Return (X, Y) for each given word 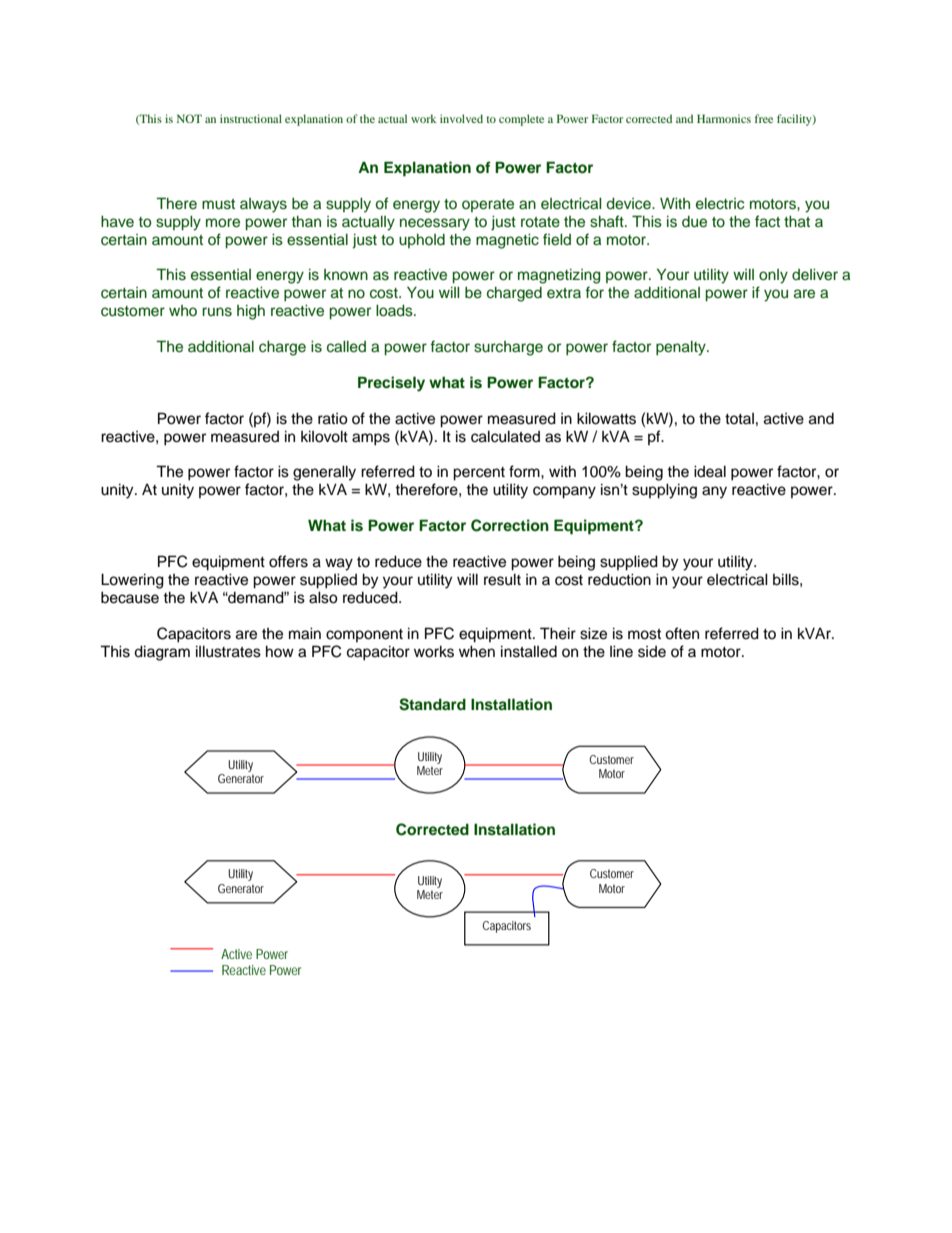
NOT (189, 118)
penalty (682, 348)
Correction (510, 525)
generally (324, 473)
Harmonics (724, 118)
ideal (710, 471)
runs (217, 312)
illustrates (228, 651)
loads (395, 311)
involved (461, 118)
